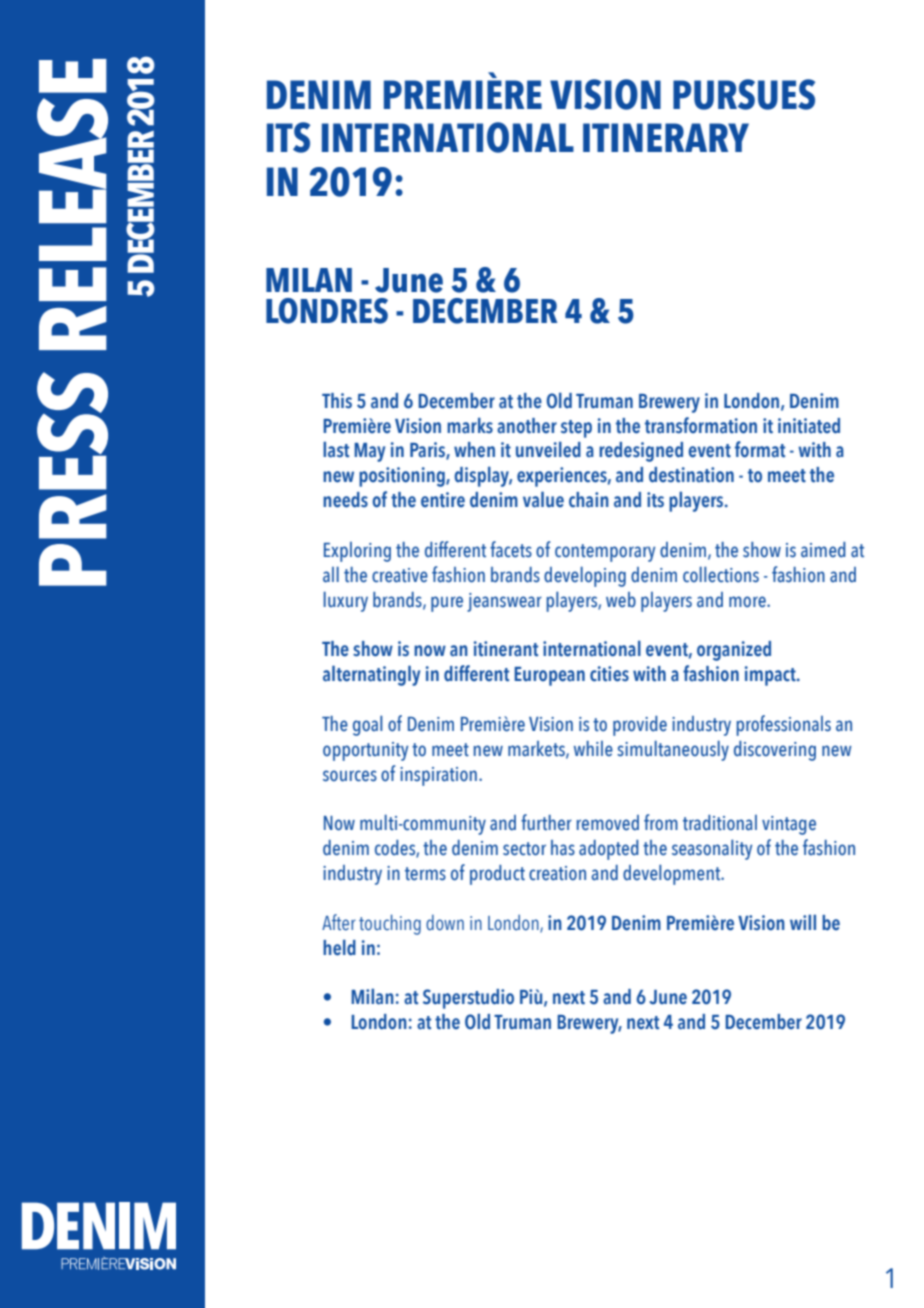  Describe the element at coordinates (775, 751) in the screenshot. I see `discovering` at that location.
